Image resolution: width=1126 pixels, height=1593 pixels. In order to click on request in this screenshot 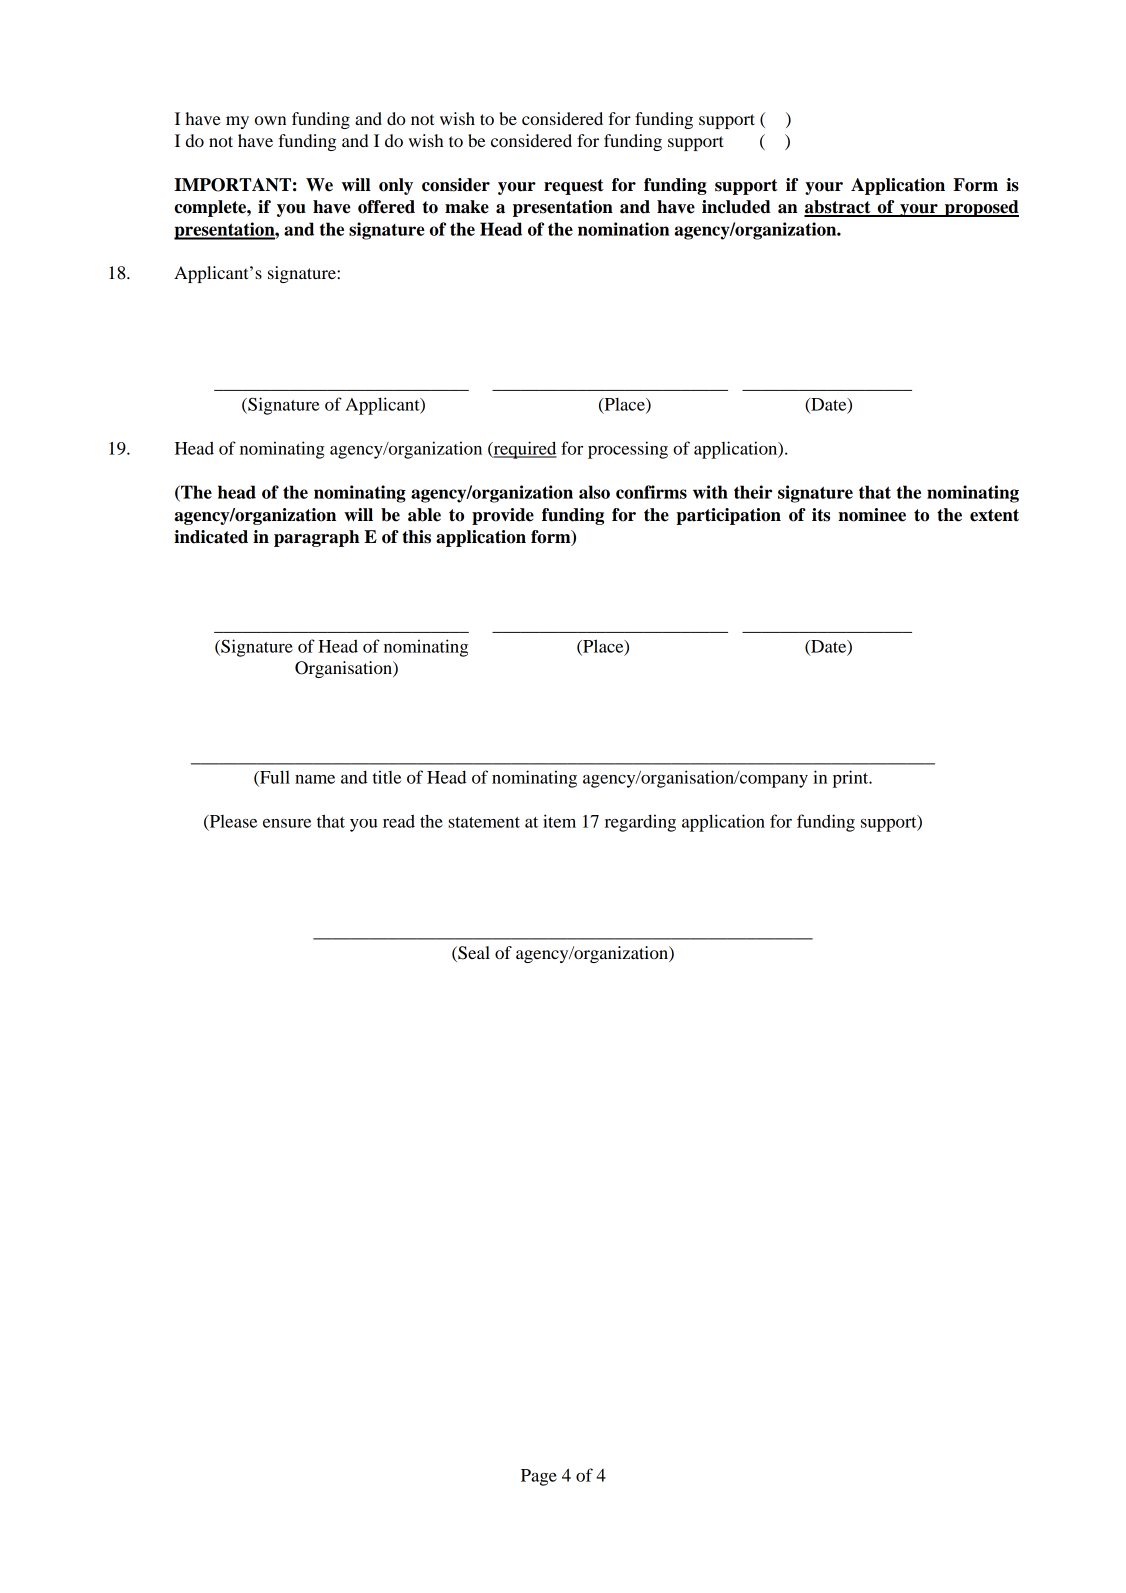, I will do `click(574, 187)`.
